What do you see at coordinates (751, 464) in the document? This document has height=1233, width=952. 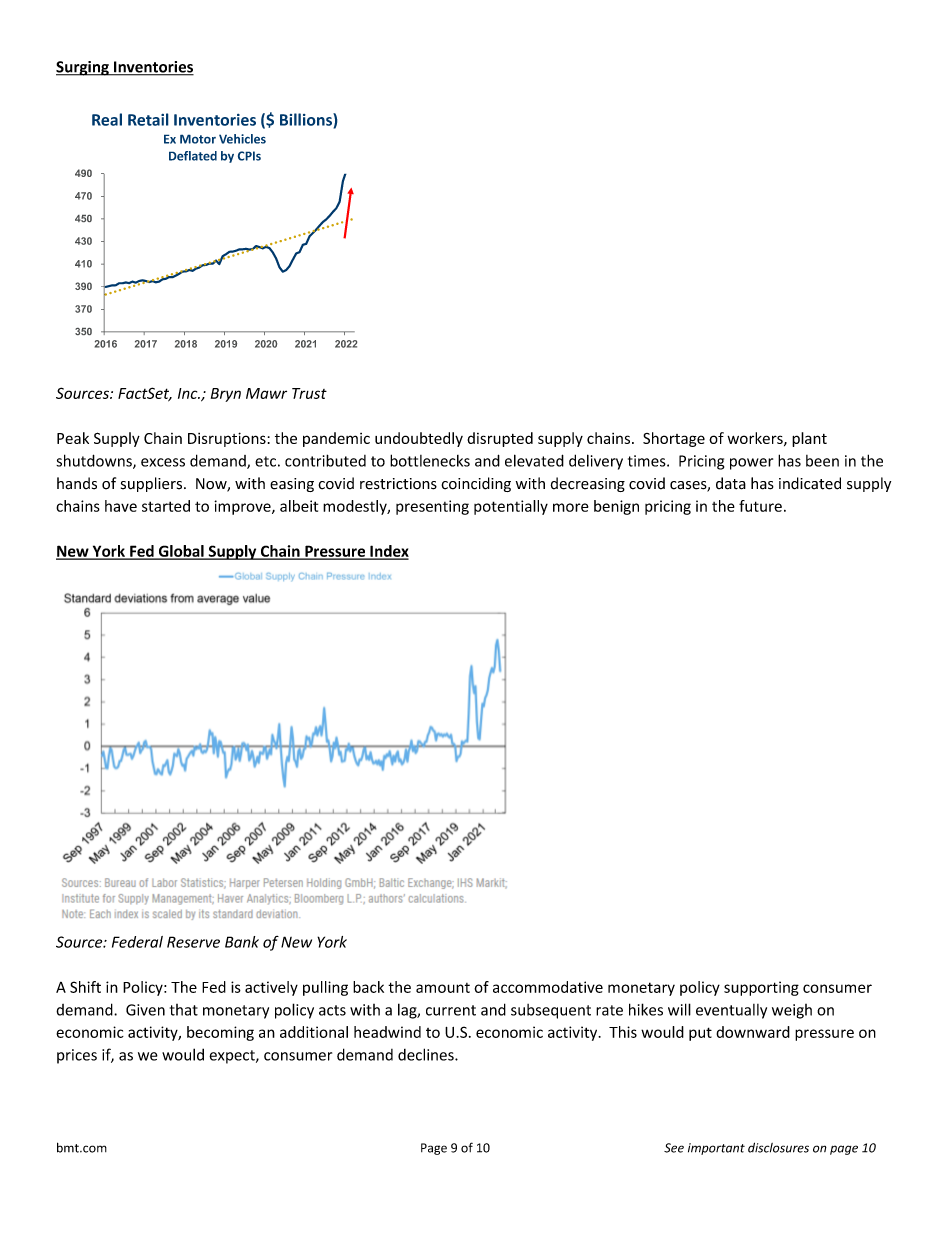 I see `power` at bounding box center [751, 464].
